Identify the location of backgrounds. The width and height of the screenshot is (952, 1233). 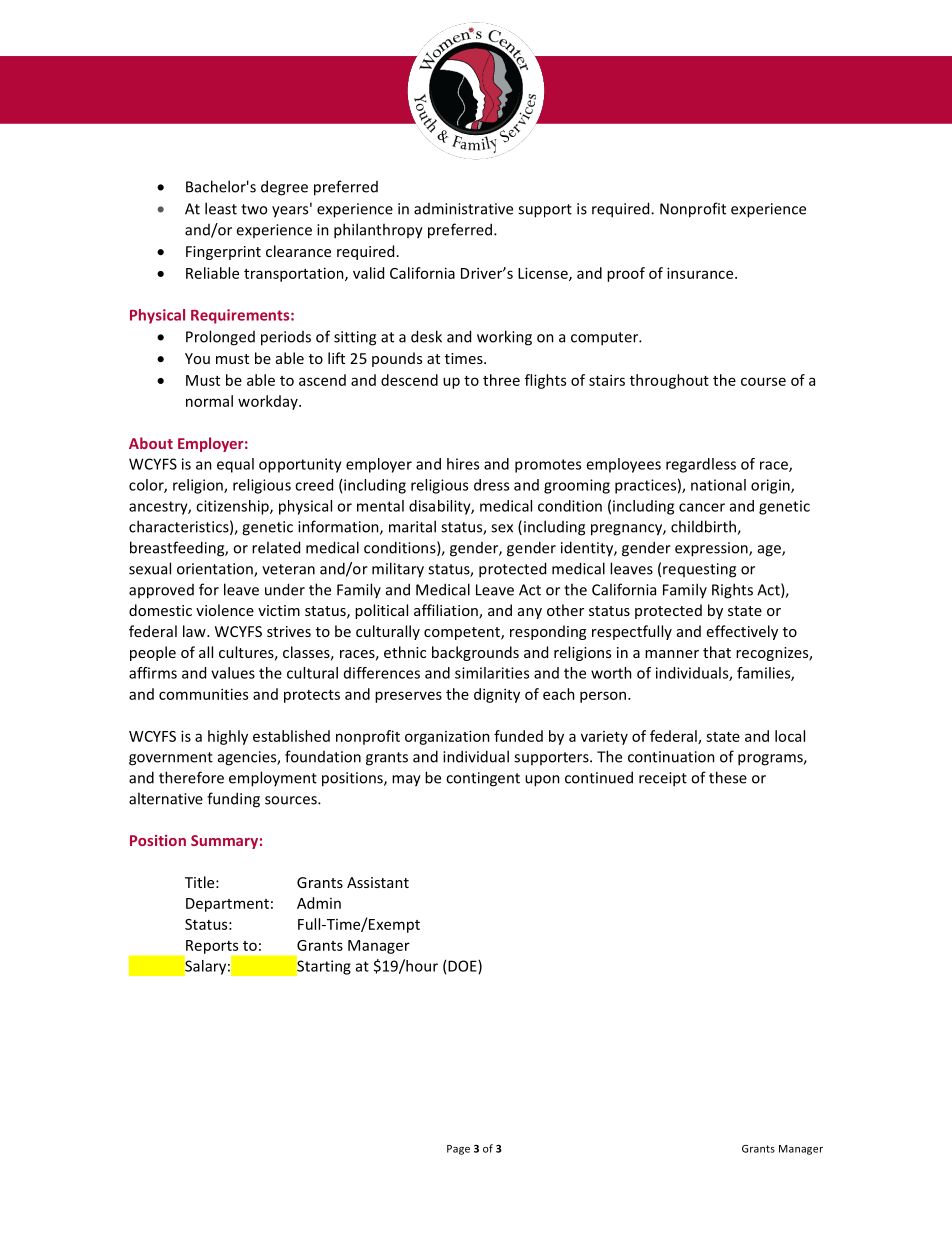
(475, 653).
